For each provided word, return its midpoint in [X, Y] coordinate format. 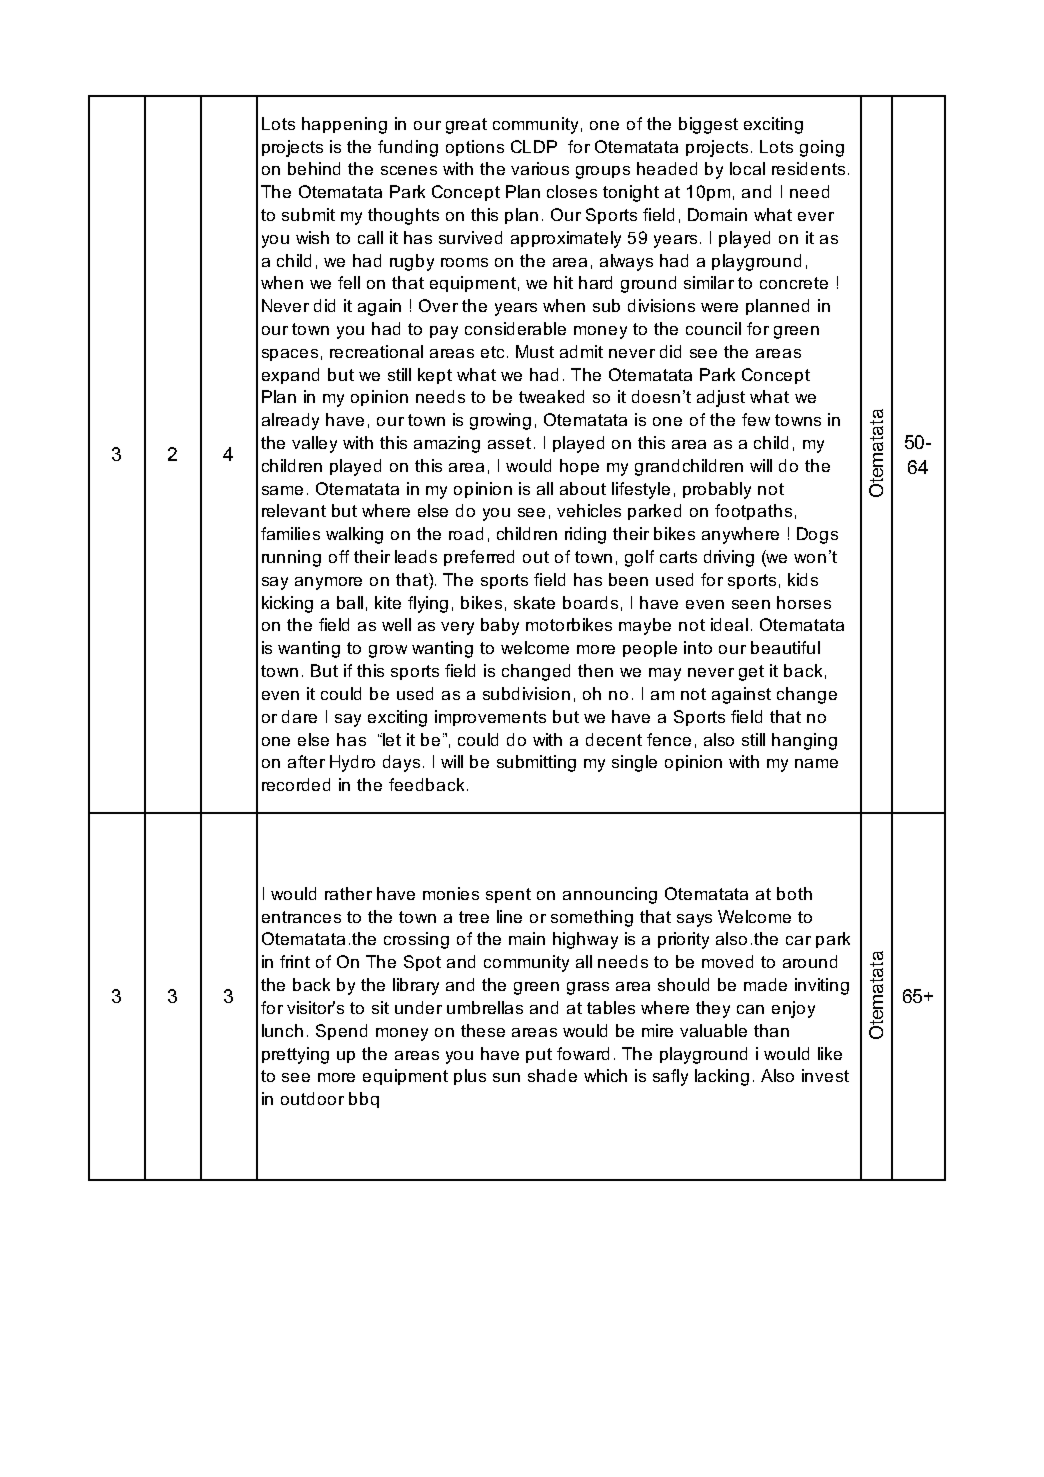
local [747, 168]
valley [314, 444]
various [540, 168]
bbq [364, 1100]
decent [614, 739]
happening [344, 125]
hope [579, 467]
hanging [804, 741]
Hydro [352, 763]
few [756, 419]
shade [552, 1075]
